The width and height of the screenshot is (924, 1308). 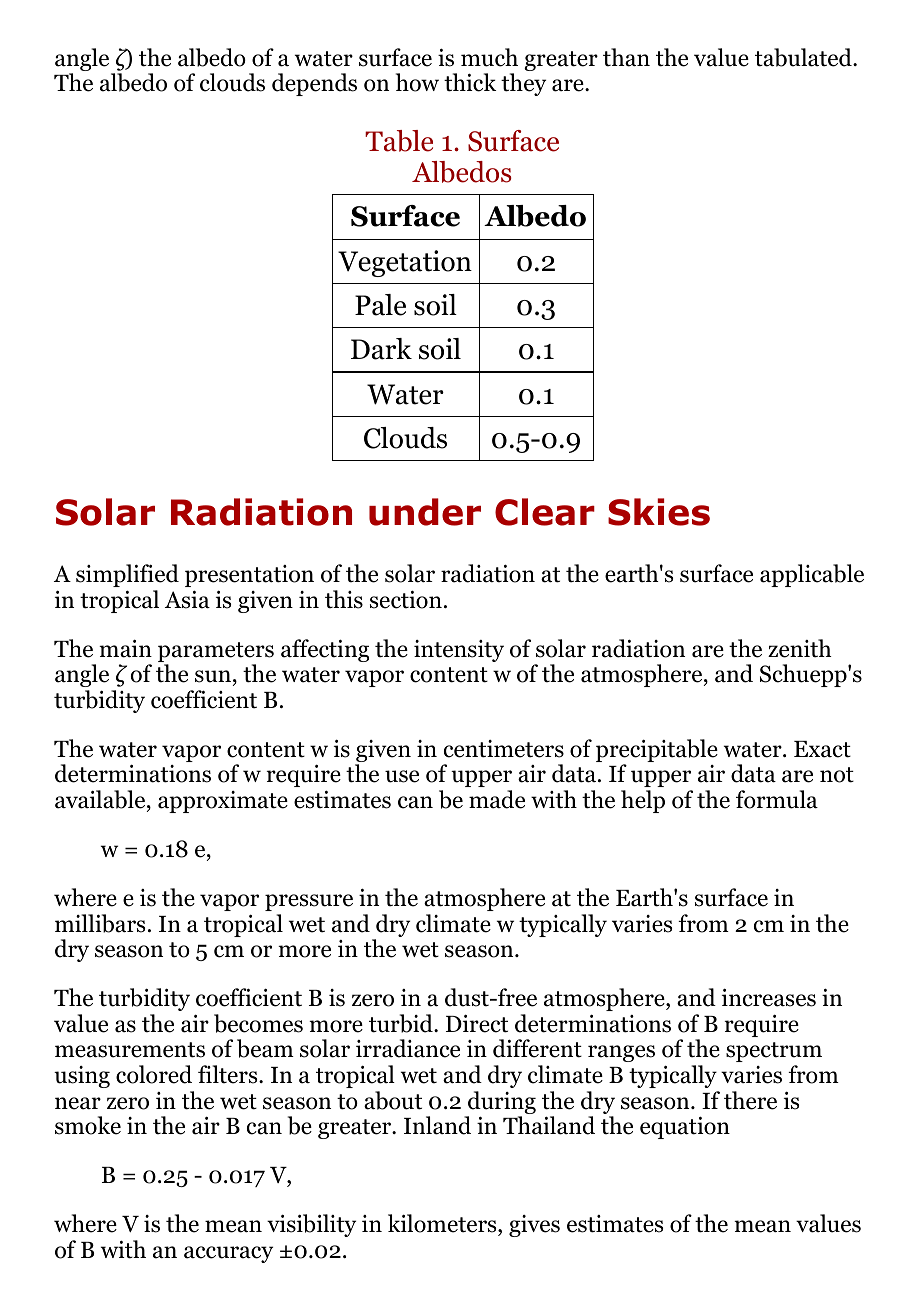 I want to click on becomes, so click(x=258, y=1023).
